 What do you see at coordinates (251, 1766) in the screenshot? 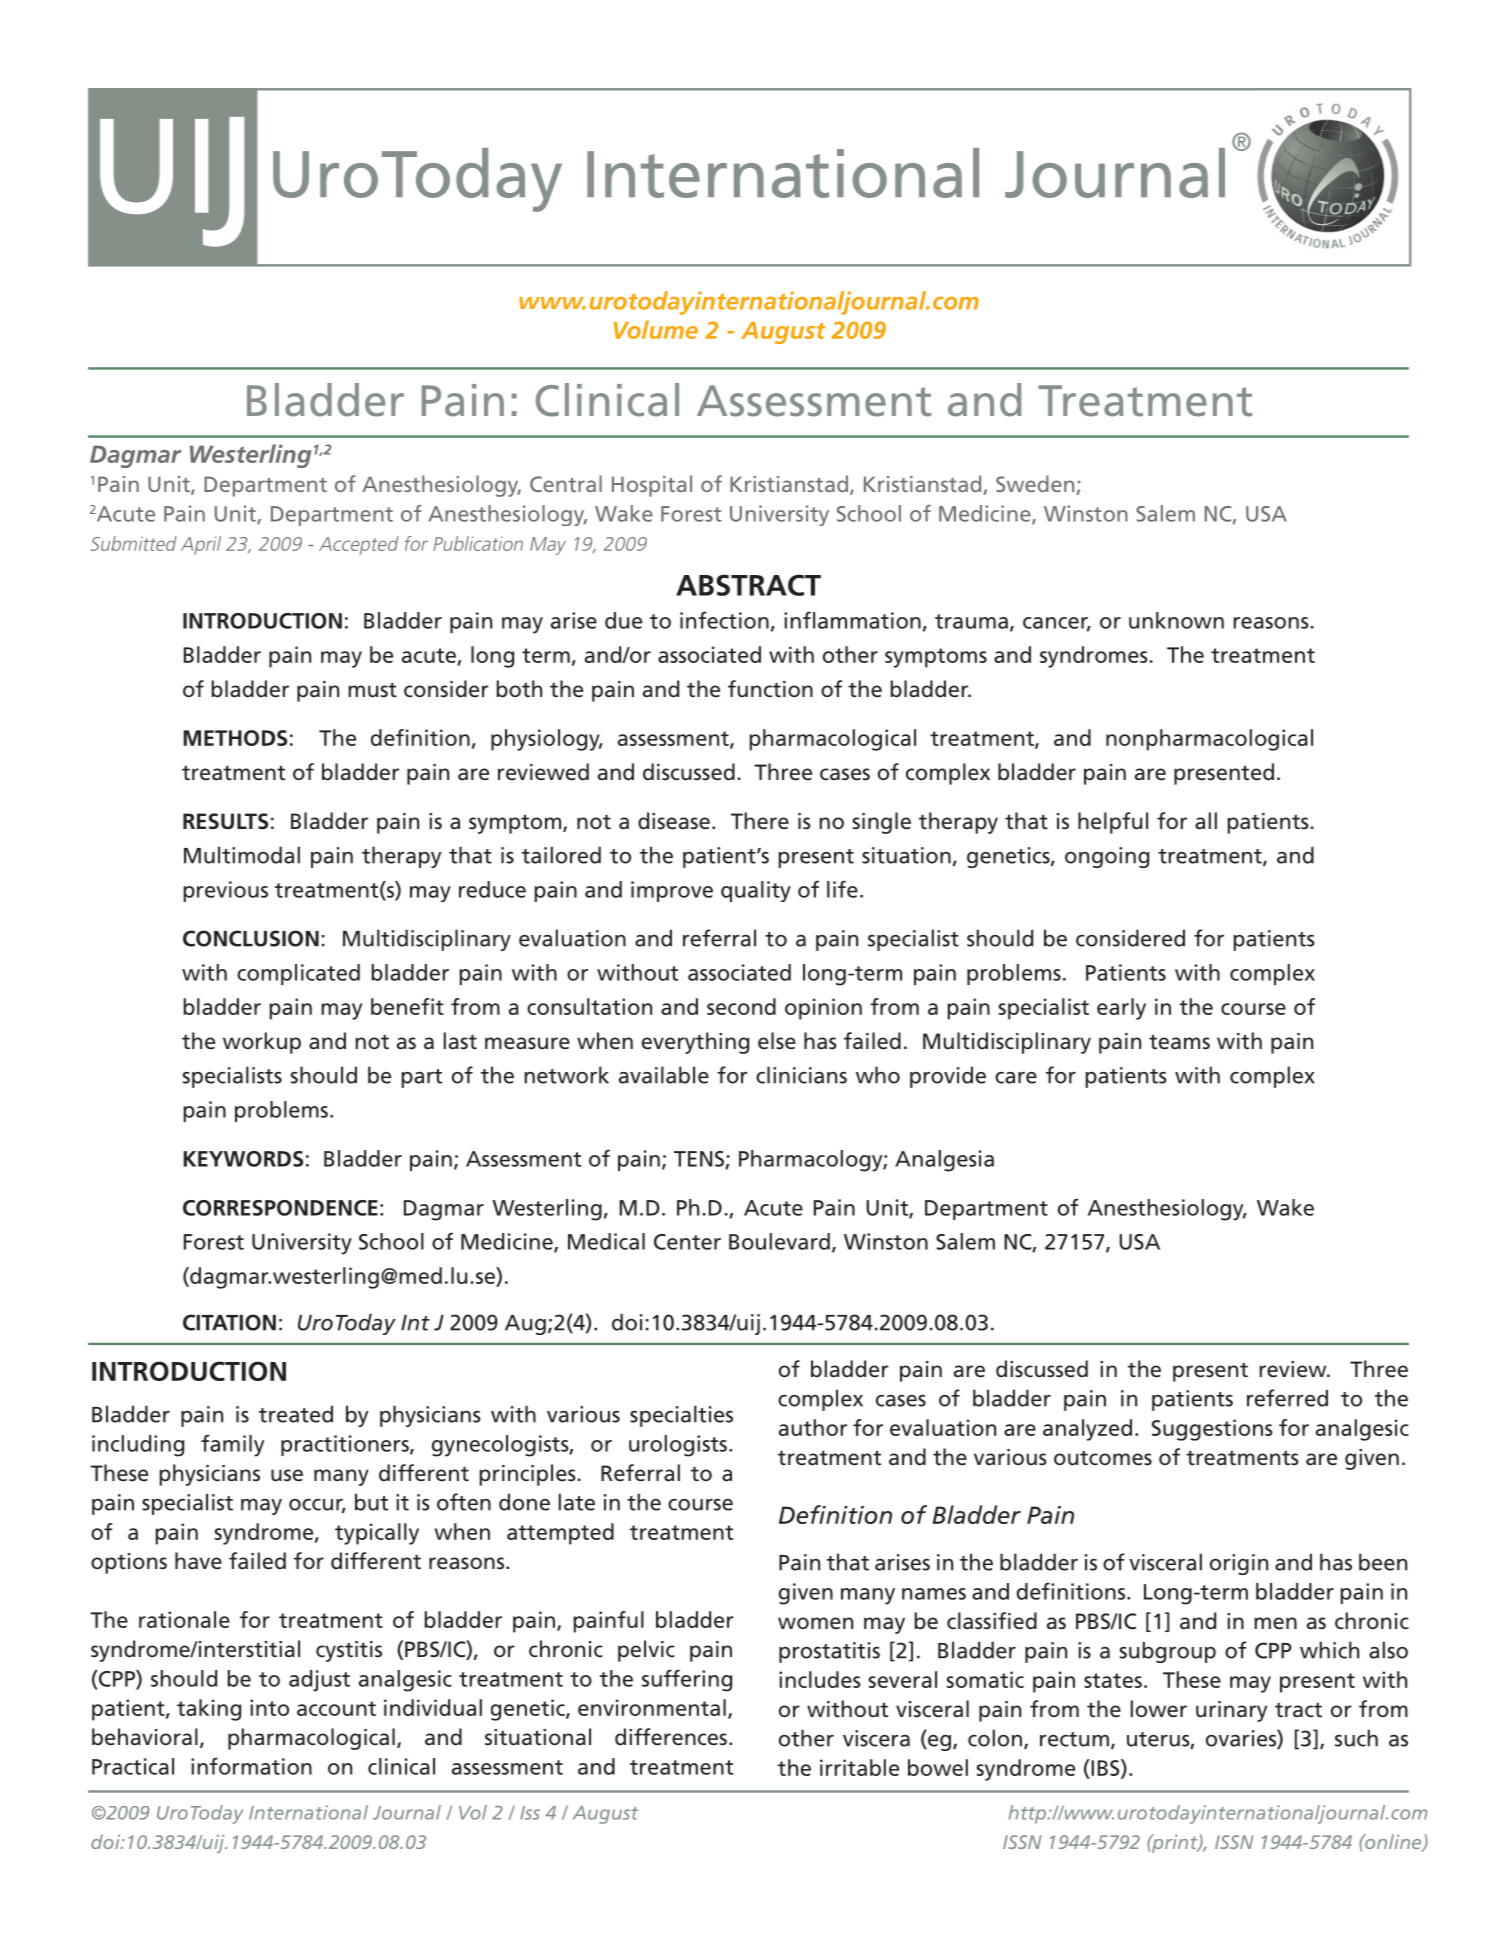
I see `information` at bounding box center [251, 1766].
